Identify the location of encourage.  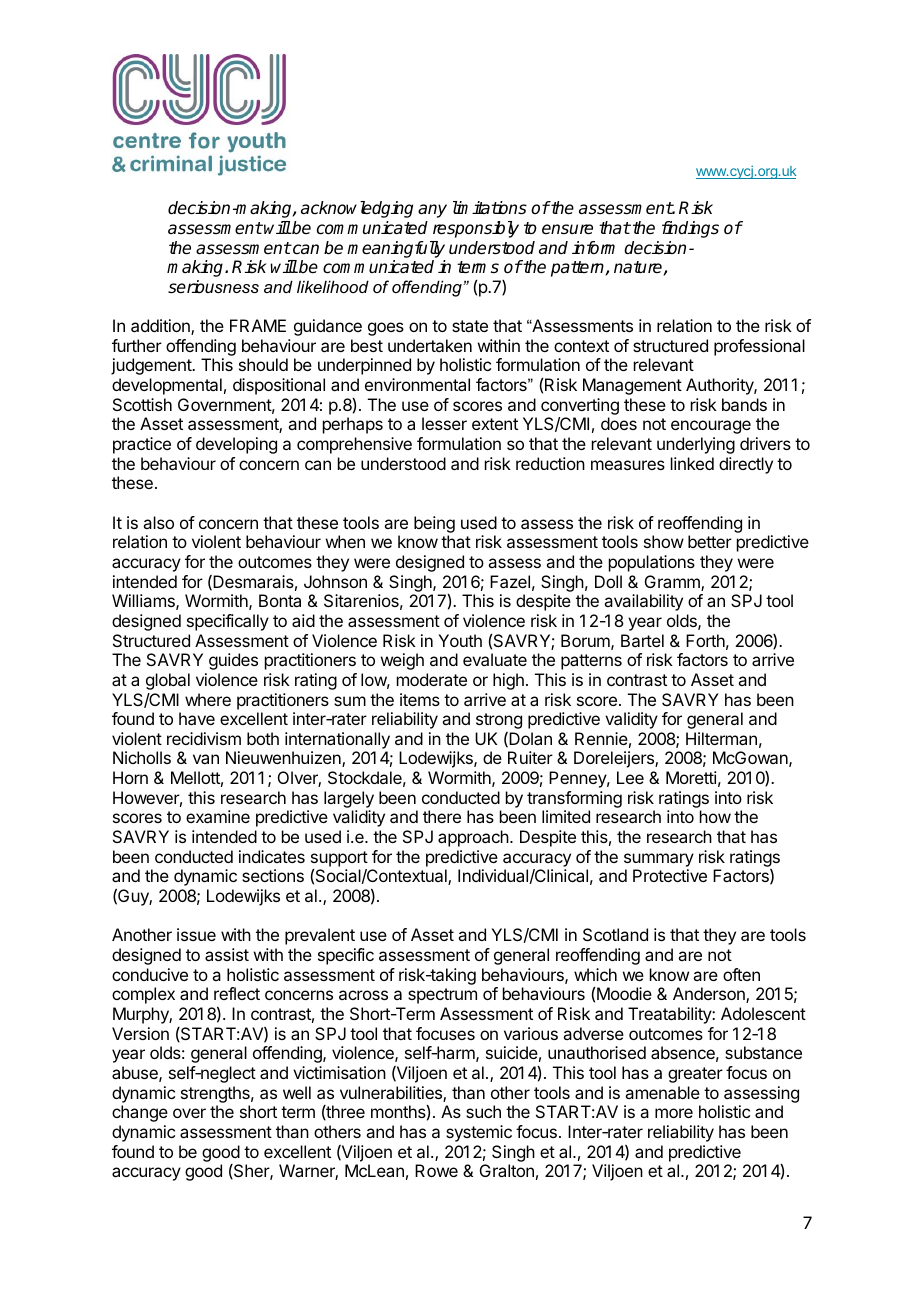
(711, 427).
